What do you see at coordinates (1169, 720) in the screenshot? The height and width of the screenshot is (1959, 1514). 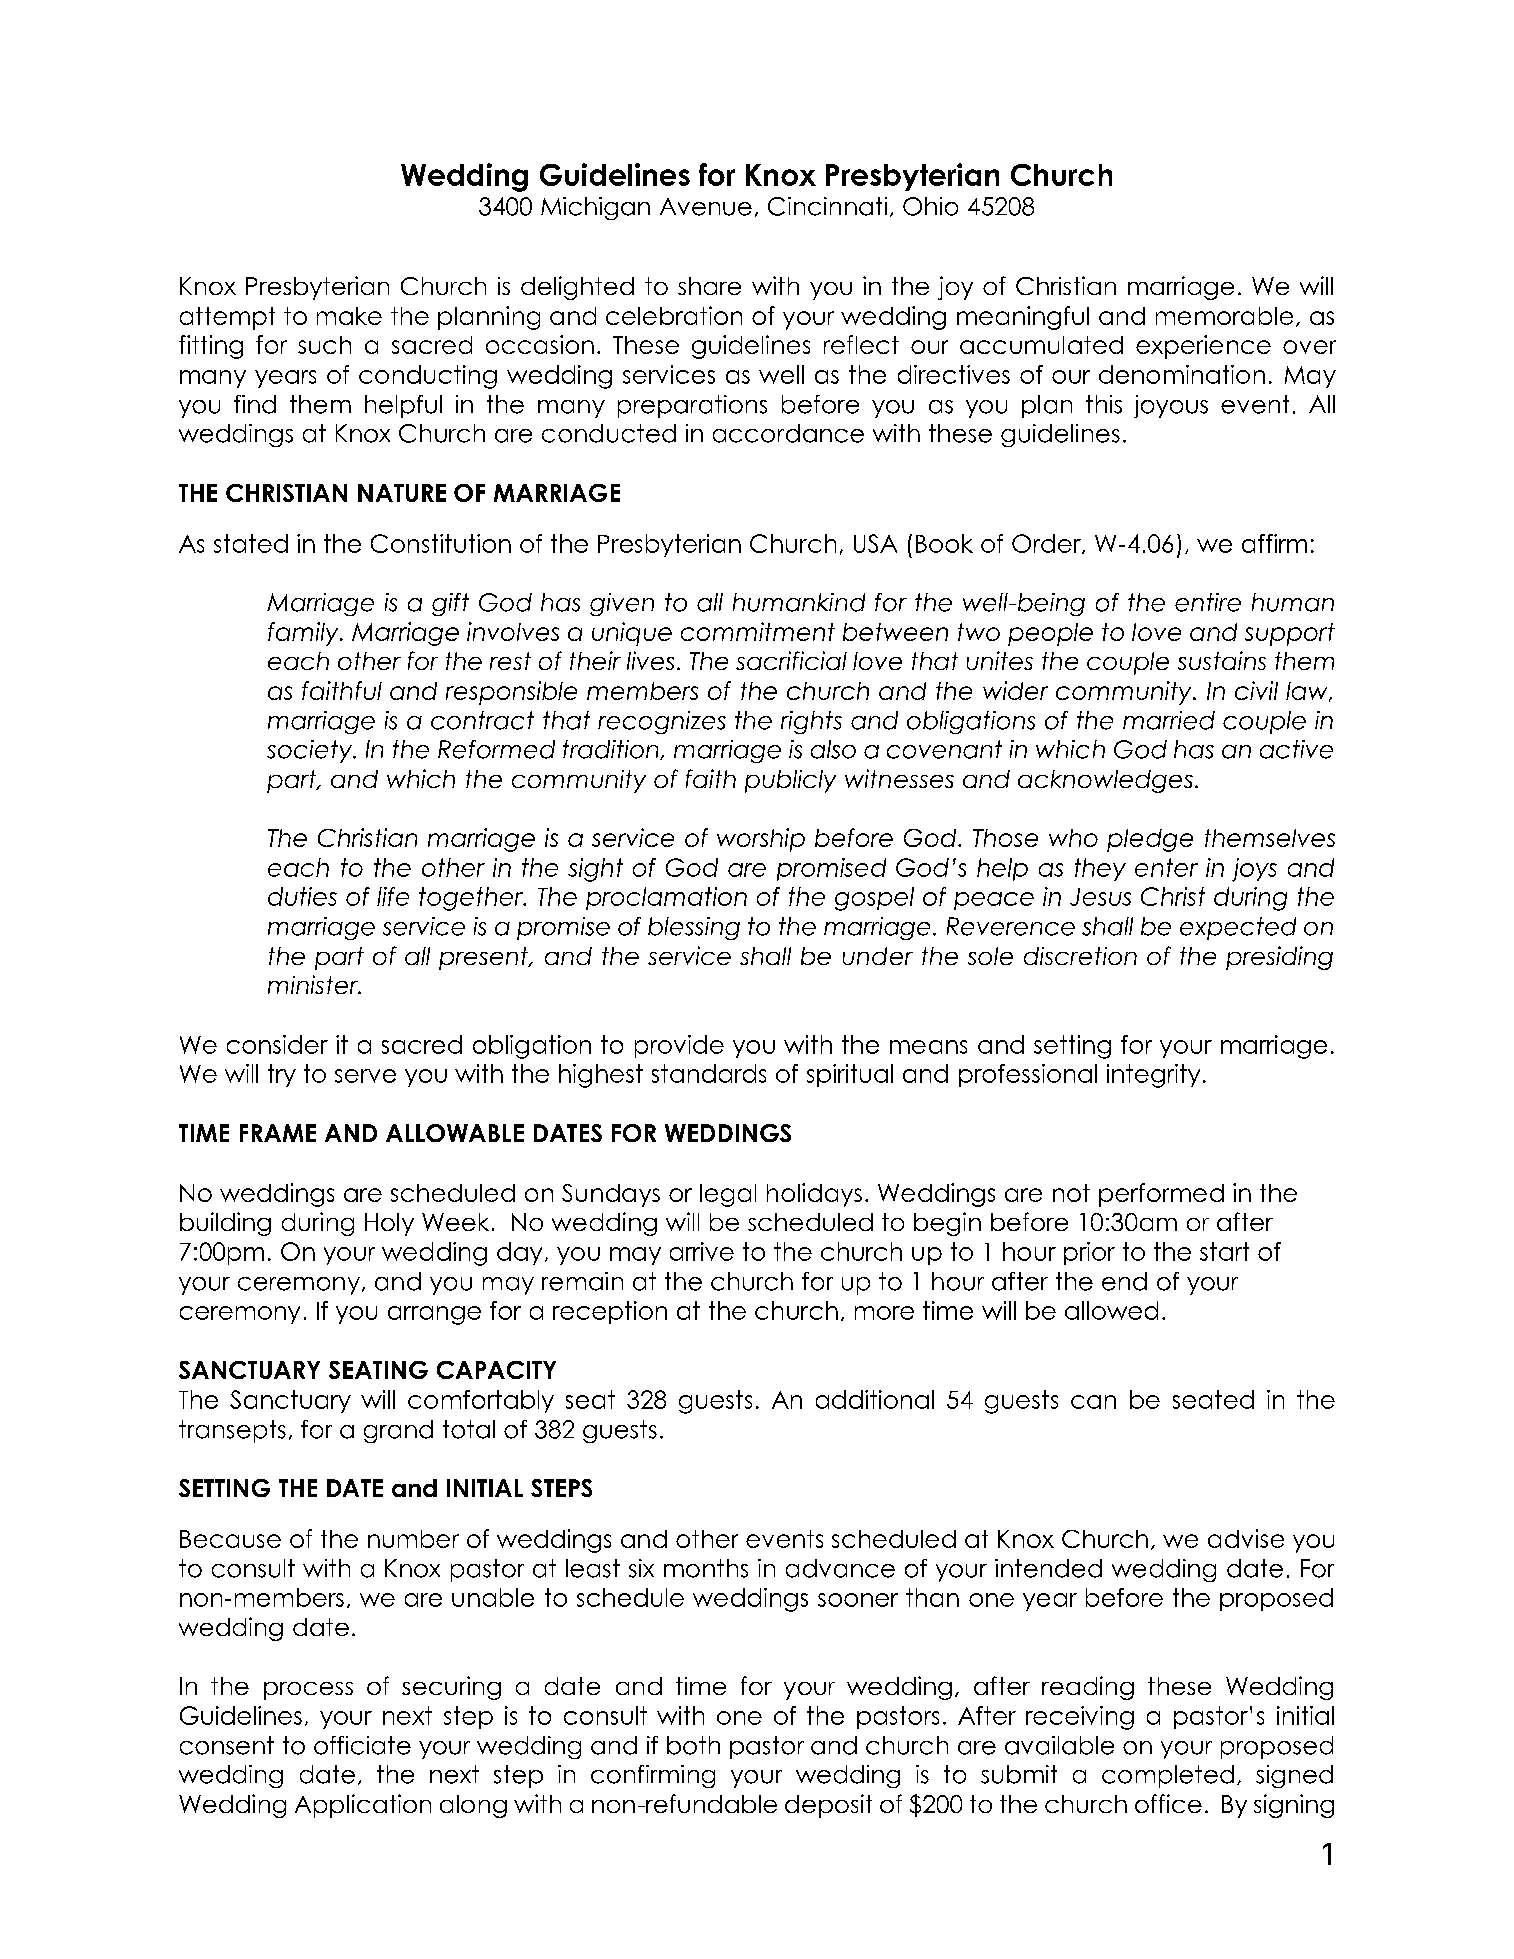 I see `married` at bounding box center [1169, 720].
